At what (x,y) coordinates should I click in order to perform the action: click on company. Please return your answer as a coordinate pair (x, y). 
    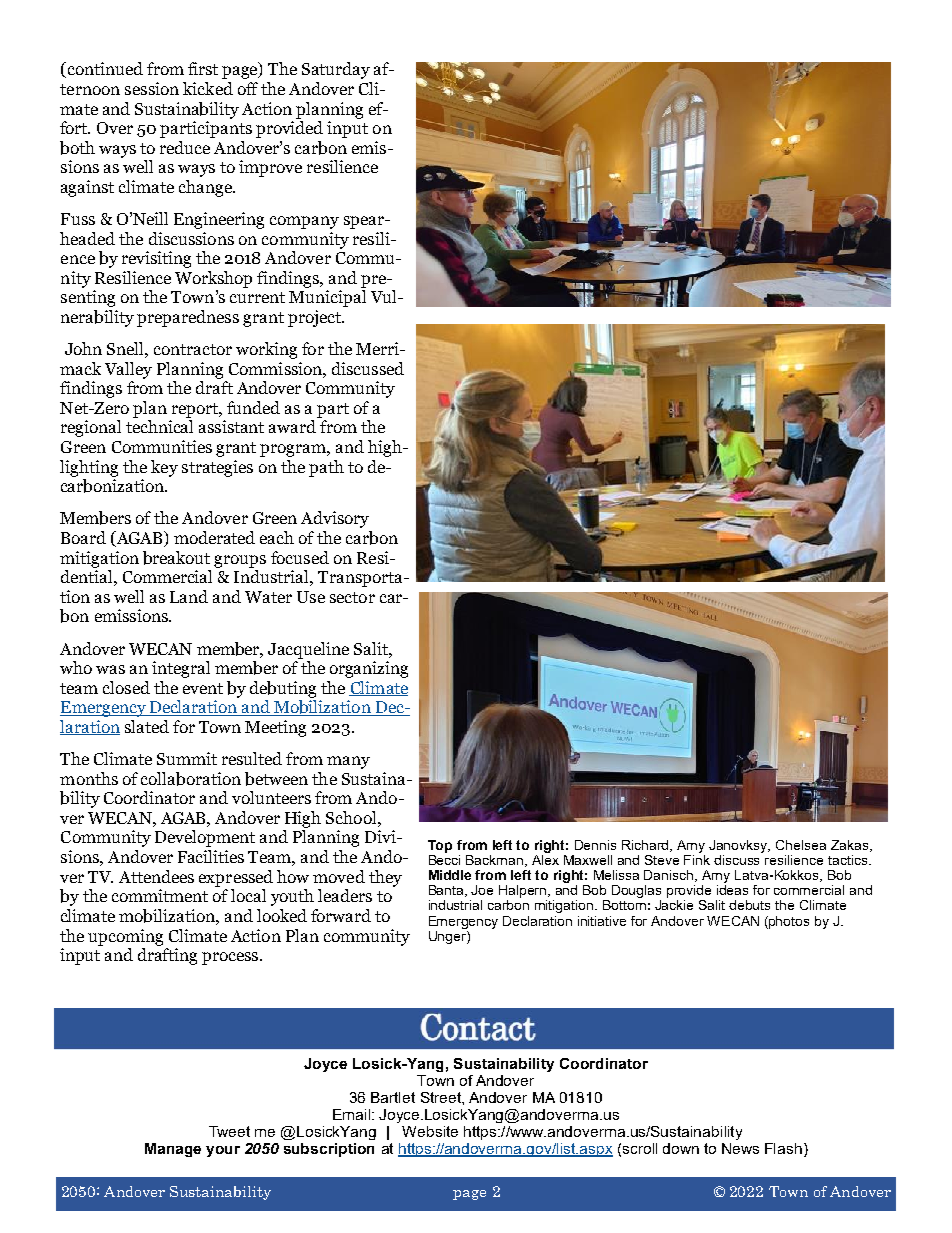
    Looking at the image, I should click on (304, 222).
